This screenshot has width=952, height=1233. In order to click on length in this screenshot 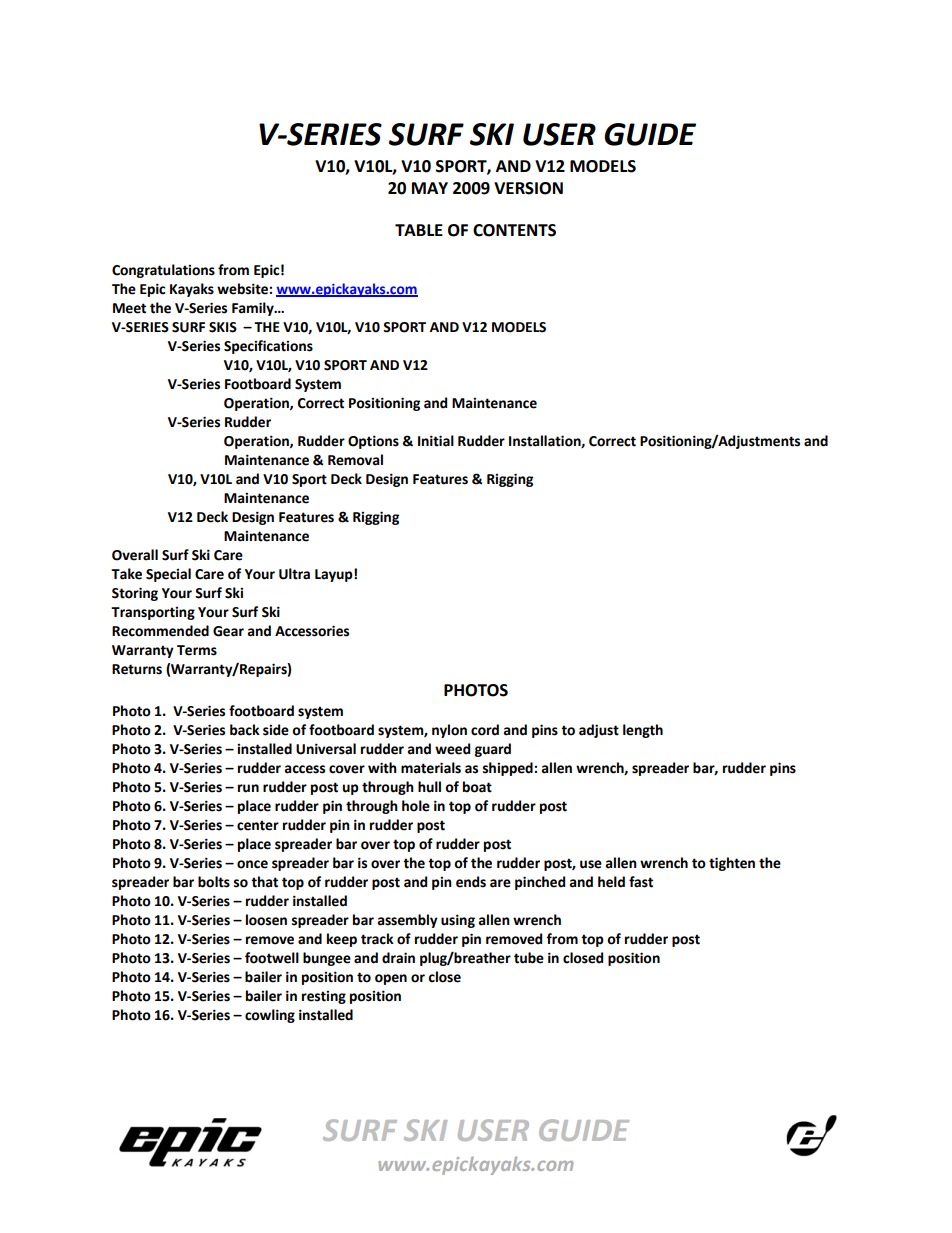, I will do `click(643, 731)`.
